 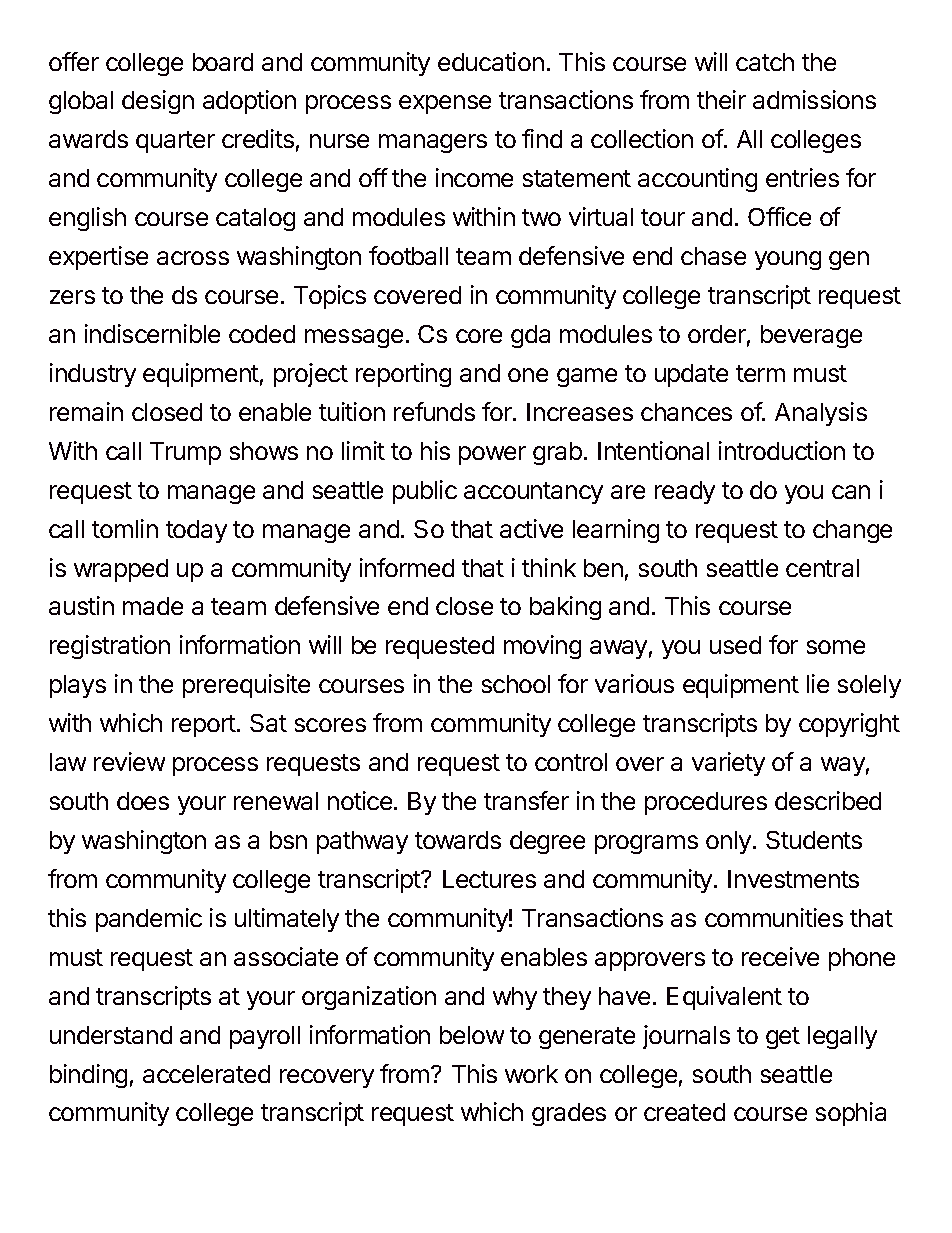 I want to click on refunds, so click(x=434, y=411).
